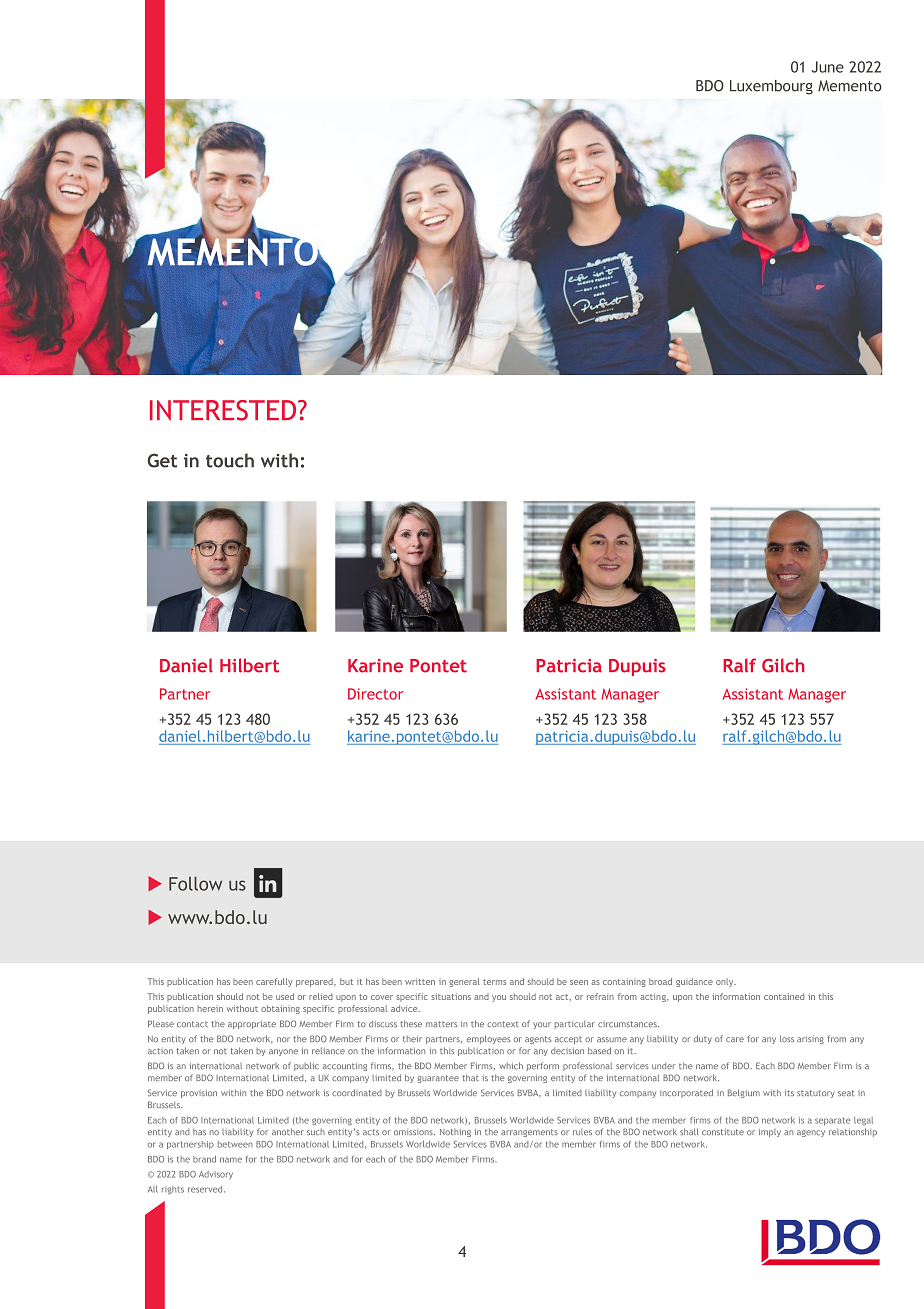 This document has height=1309, width=924. I want to click on touch, so click(230, 460).
